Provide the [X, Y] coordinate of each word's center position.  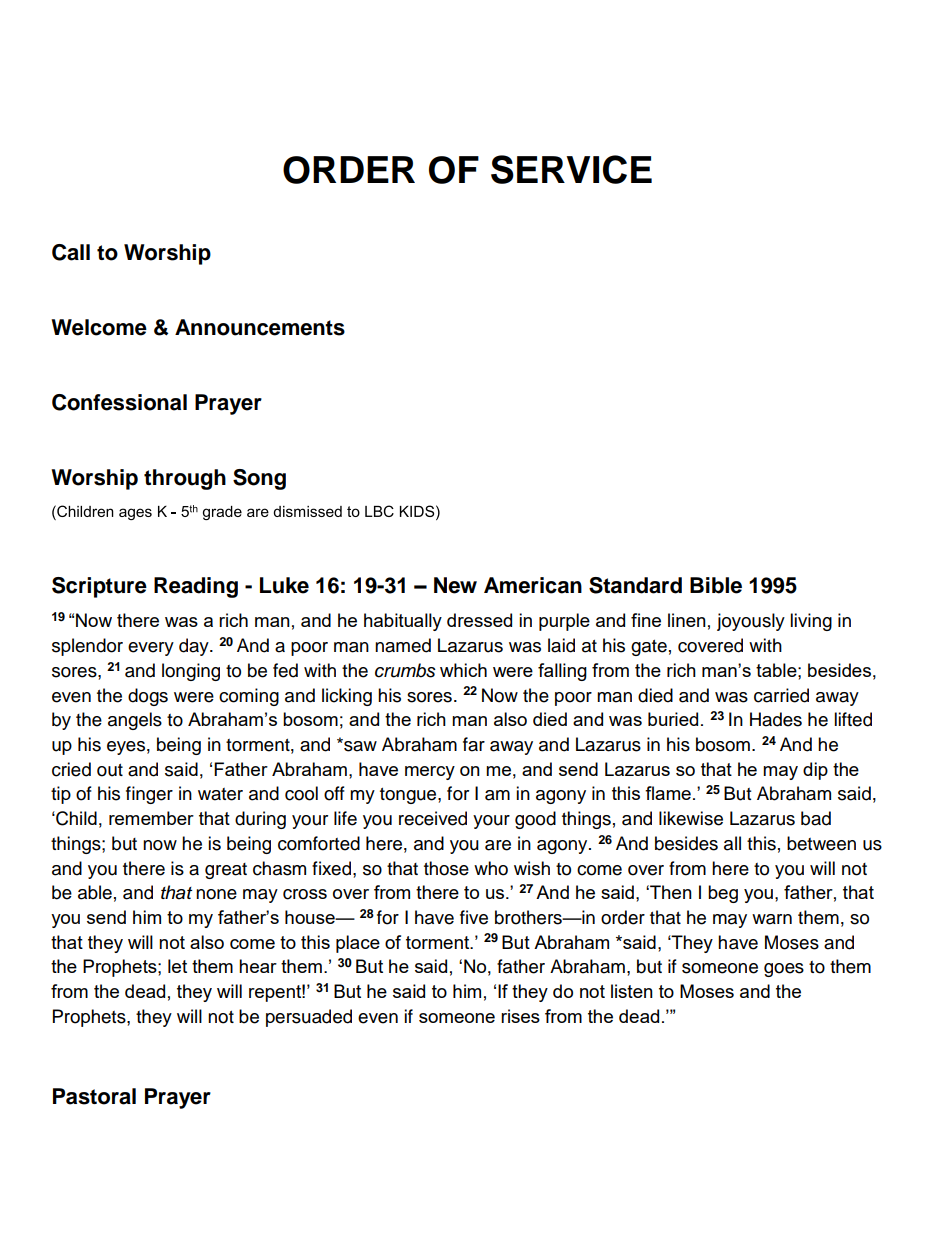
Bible [716, 585]
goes [784, 970]
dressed [479, 620]
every [151, 649]
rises [520, 1016]
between [821, 843]
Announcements [260, 327]
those [446, 868]
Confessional [119, 402]
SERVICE [571, 169]
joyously [751, 622]
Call [71, 252]
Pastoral [94, 1096]
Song [259, 479]
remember [151, 818]
